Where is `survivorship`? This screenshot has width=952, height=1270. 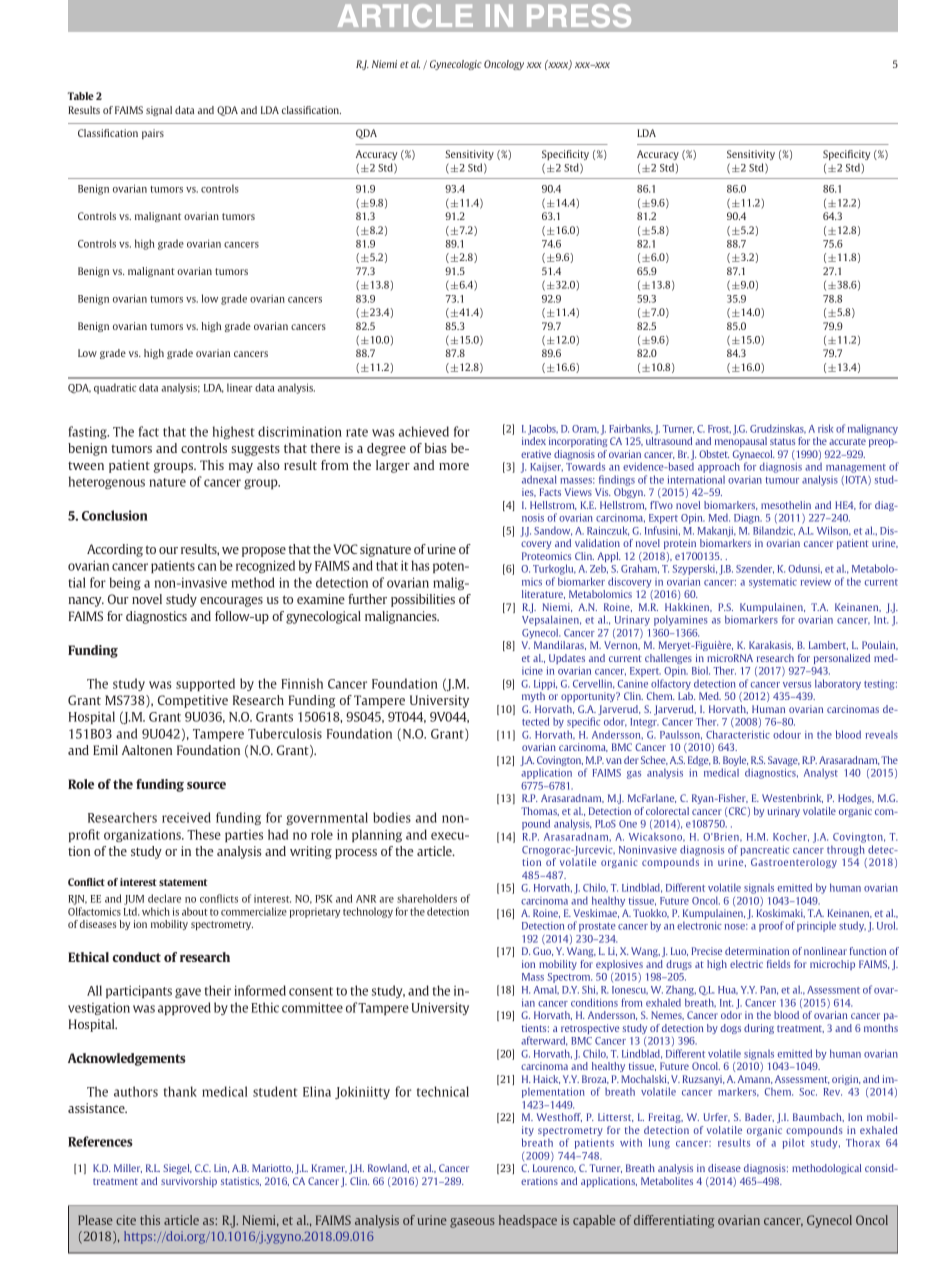
survivorship is located at coordinates (189, 1182).
